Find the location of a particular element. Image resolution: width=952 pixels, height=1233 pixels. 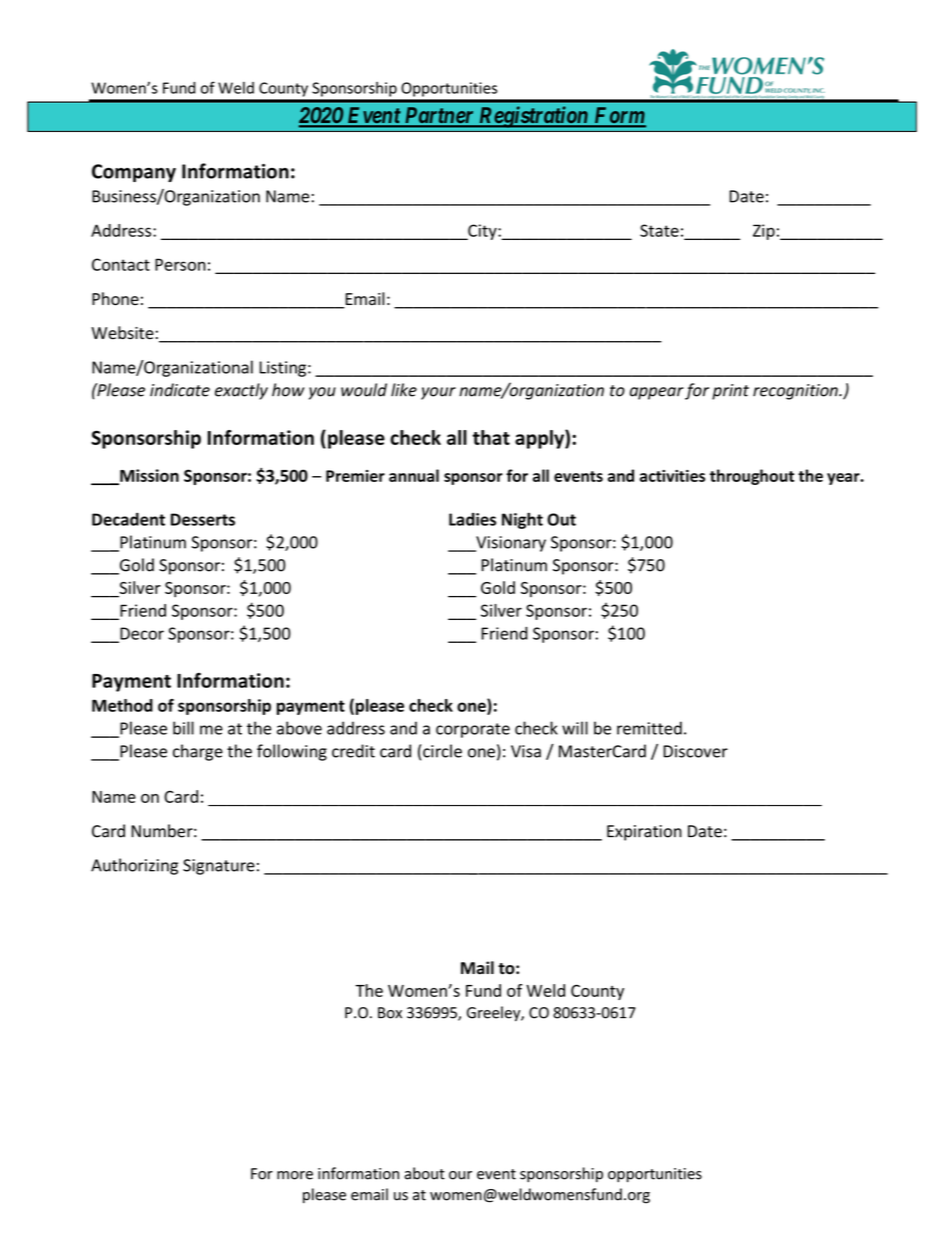

Ladies is located at coordinates (472, 519).
